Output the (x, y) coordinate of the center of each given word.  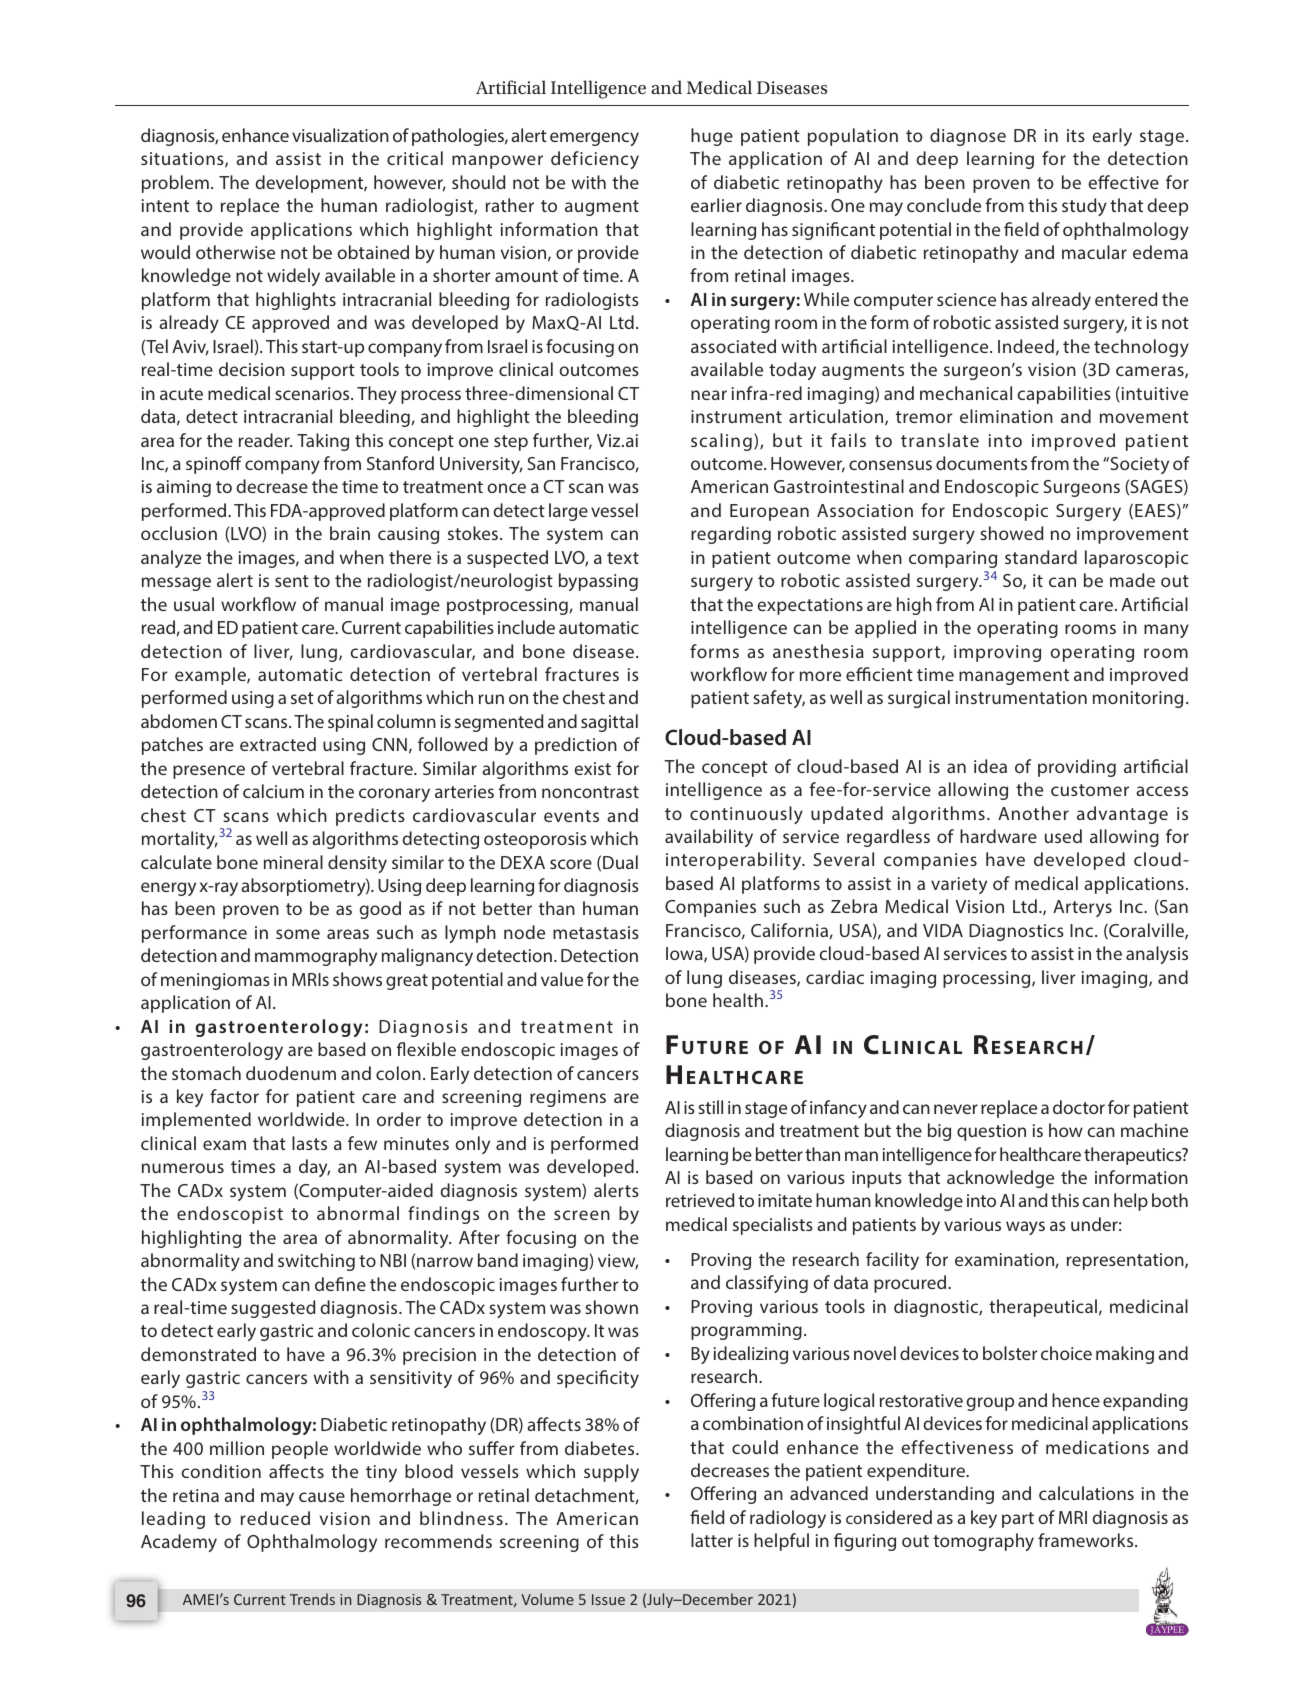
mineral (293, 862)
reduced (275, 1518)
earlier (716, 205)
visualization (340, 135)
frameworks (1087, 1540)
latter (712, 1540)
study (1084, 207)
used (1063, 836)
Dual (620, 862)
